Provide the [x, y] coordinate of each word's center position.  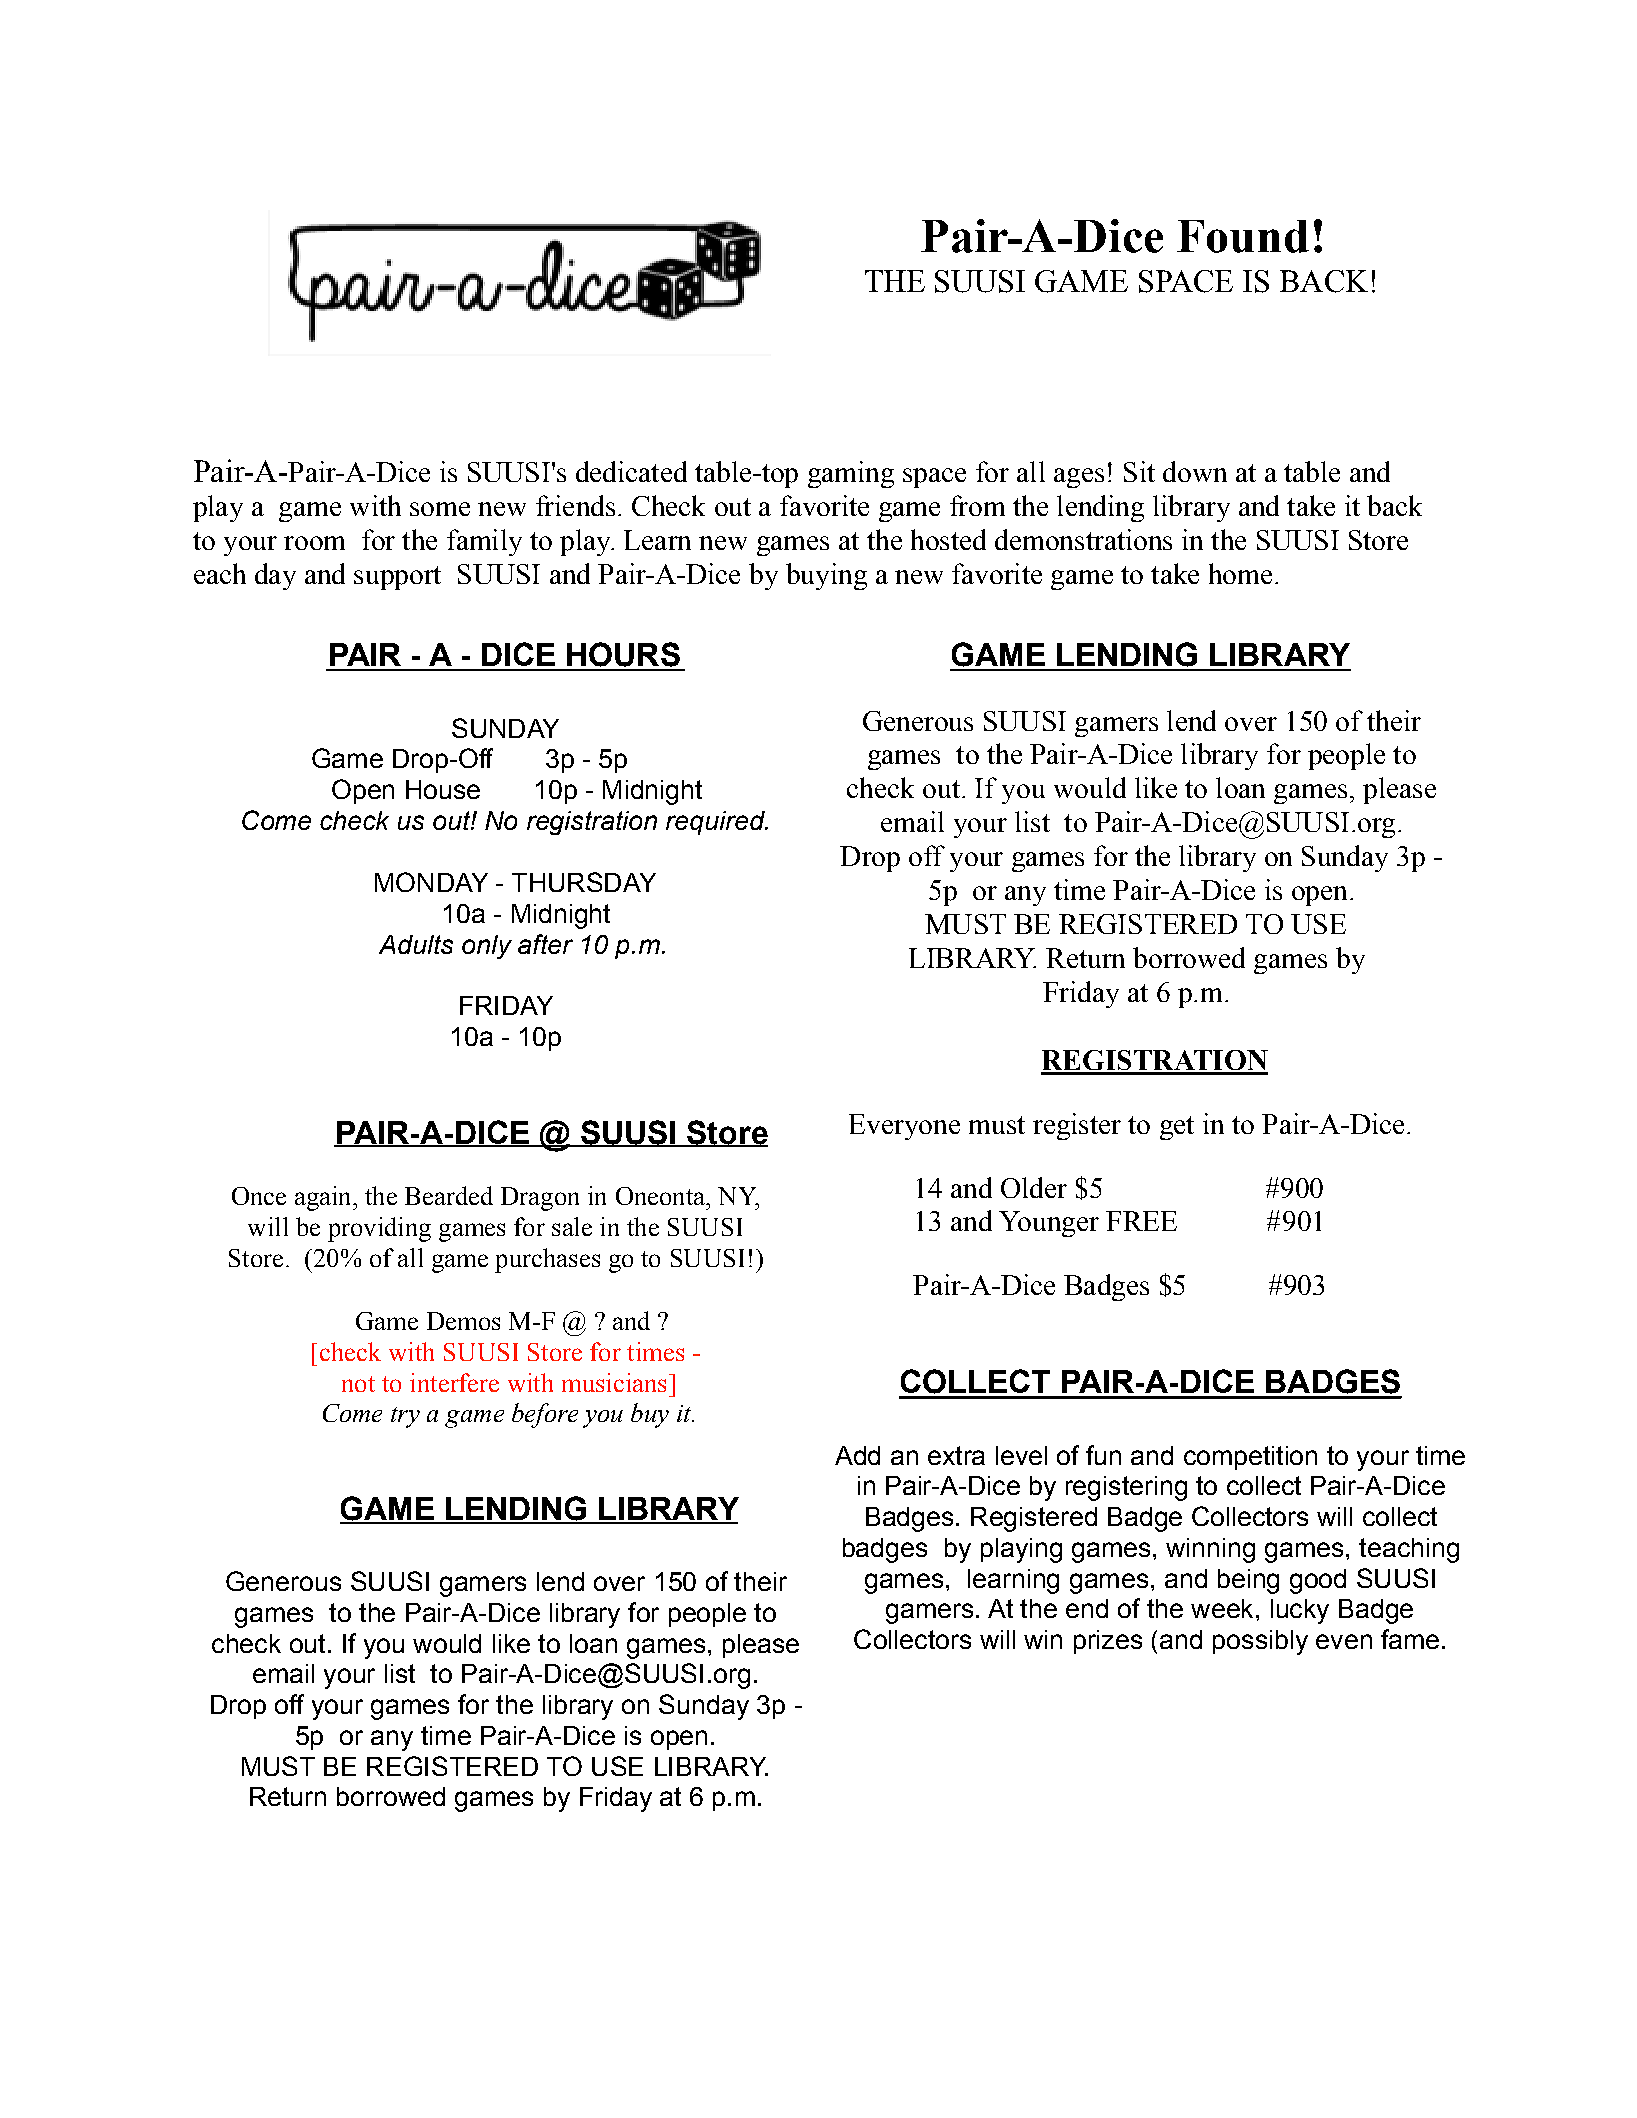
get [1177, 1128]
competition [1250, 1458]
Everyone [904, 1127]
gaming [851, 474]
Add [857, 1455]
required [716, 823]
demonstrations [1083, 539]
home [1240, 573]
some [440, 509]
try [405, 1417]
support [397, 578]
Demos [463, 1321]
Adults [416, 944]
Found [1243, 236]
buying [826, 576]
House [443, 789]
